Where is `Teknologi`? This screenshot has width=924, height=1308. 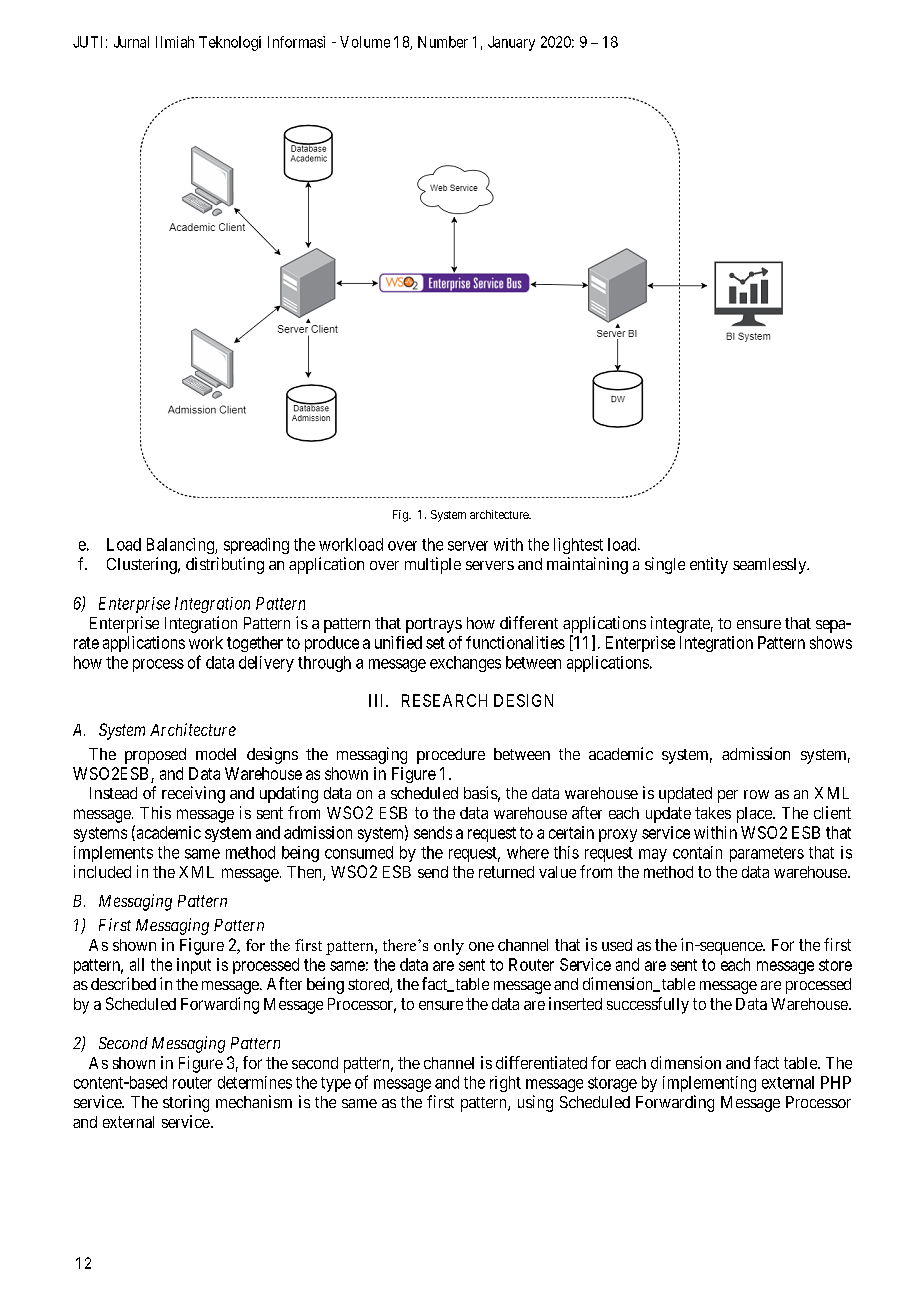
Teknologi is located at coordinates (230, 43).
